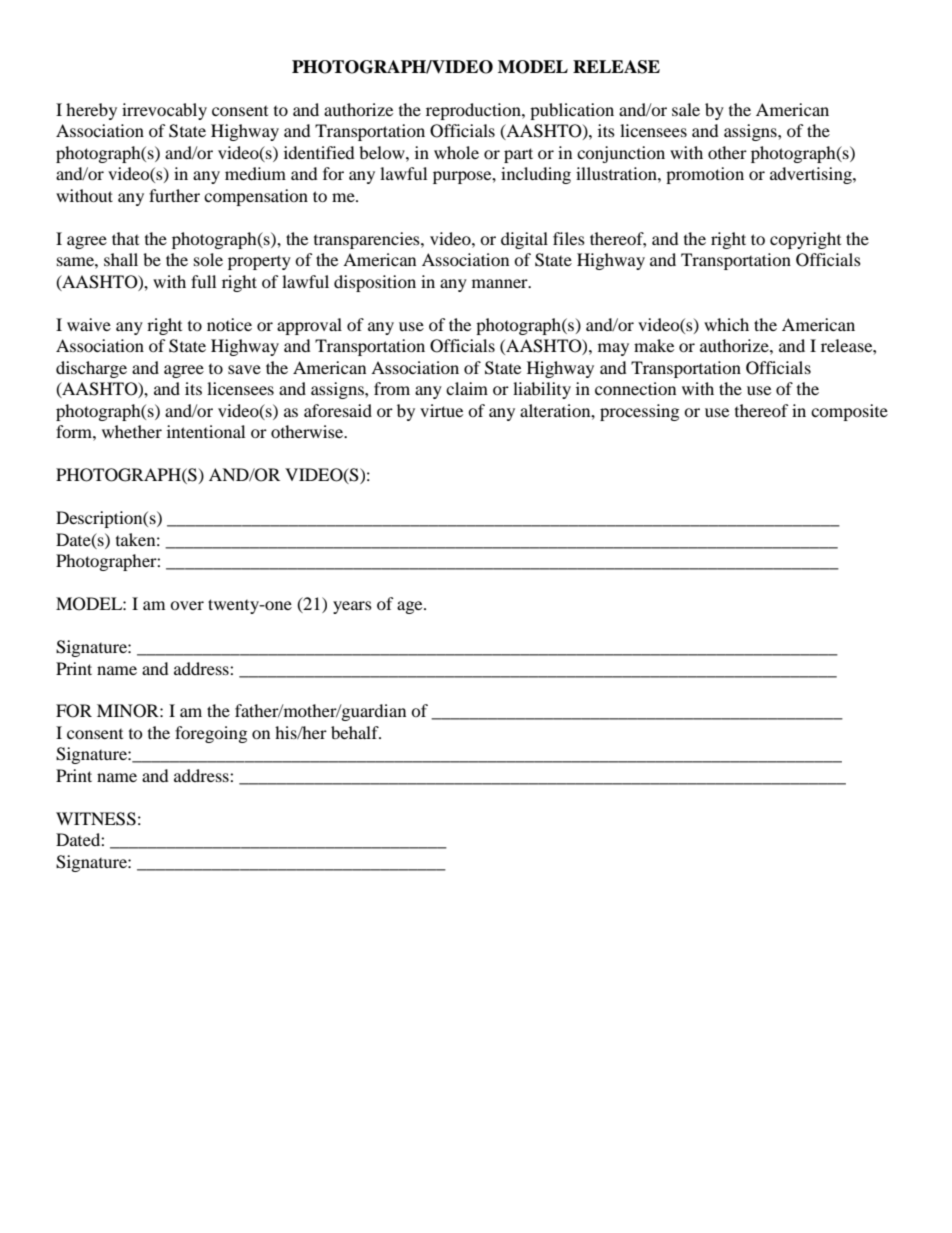 The width and height of the document is (952, 1233). Describe the element at coordinates (441, 410) in the document. I see `virtue` at that location.
